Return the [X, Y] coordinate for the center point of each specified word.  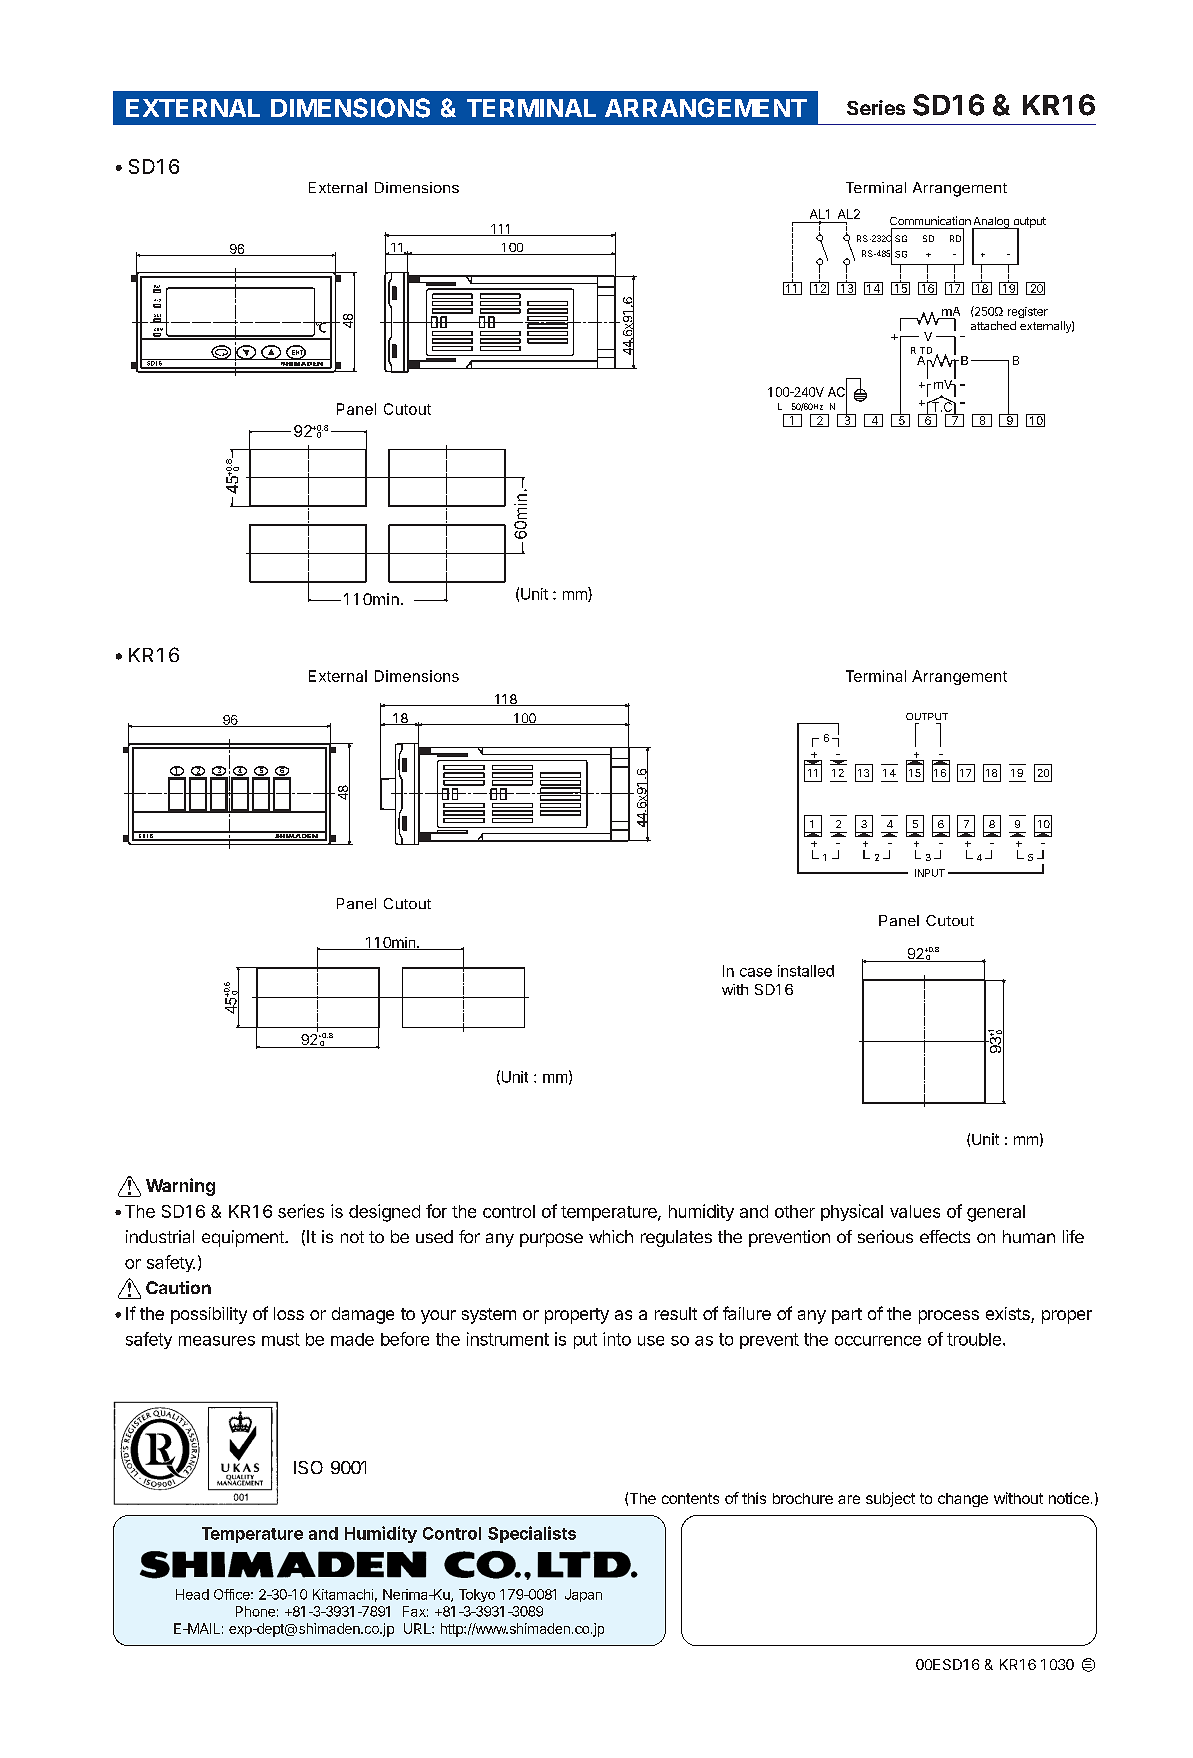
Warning [180, 1187]
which [611, 1236]
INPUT [930, 873]
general [996, 1213]
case [756, 972]
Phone [255, 1611]
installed [806, 971]
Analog [991, 223]
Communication [930, 220]
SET [157, 316]
